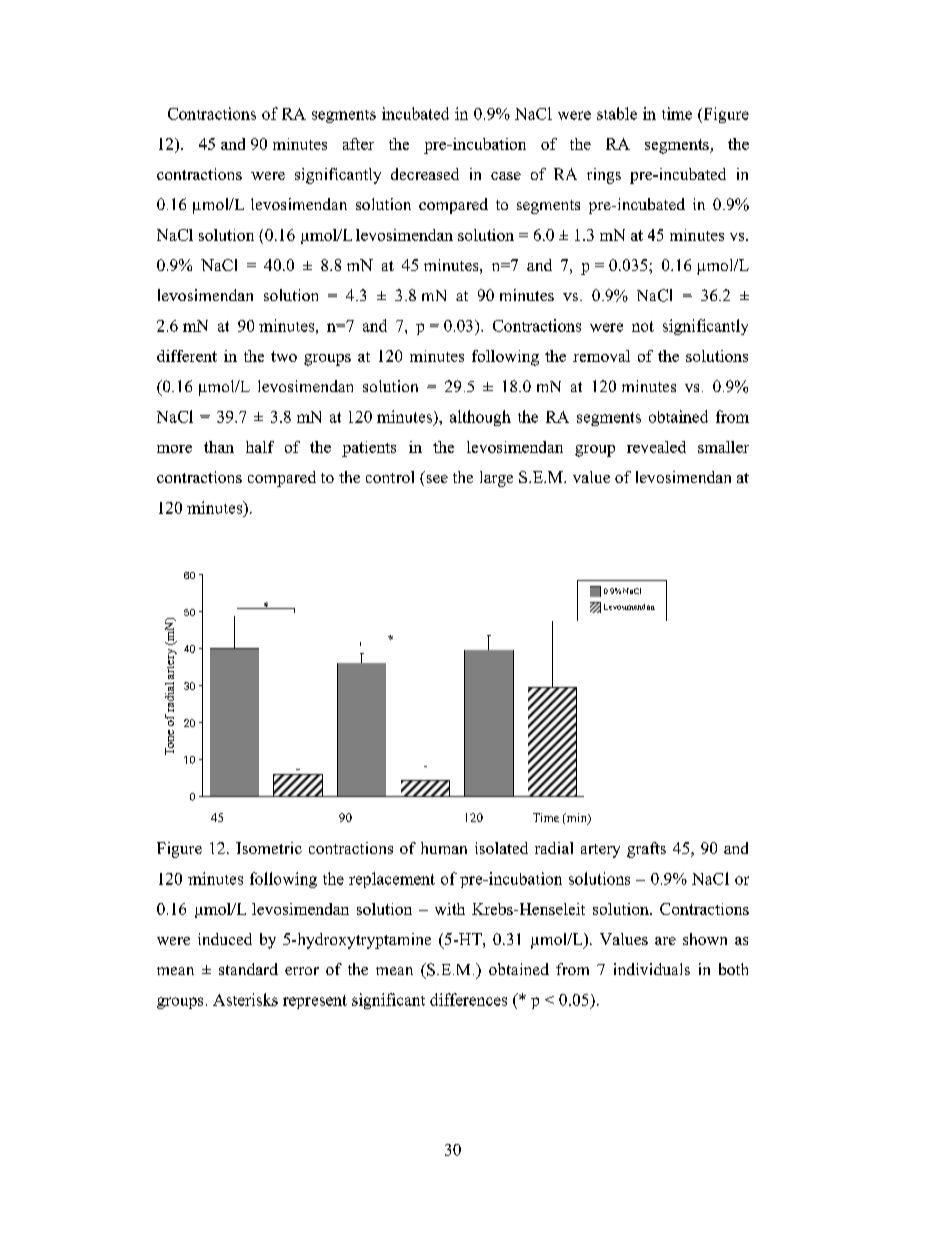 The height and width of the screenshot is (1233, 952). Describe the element at coordinates (248, 969) in the screenshot. I see `standard` at that location.
